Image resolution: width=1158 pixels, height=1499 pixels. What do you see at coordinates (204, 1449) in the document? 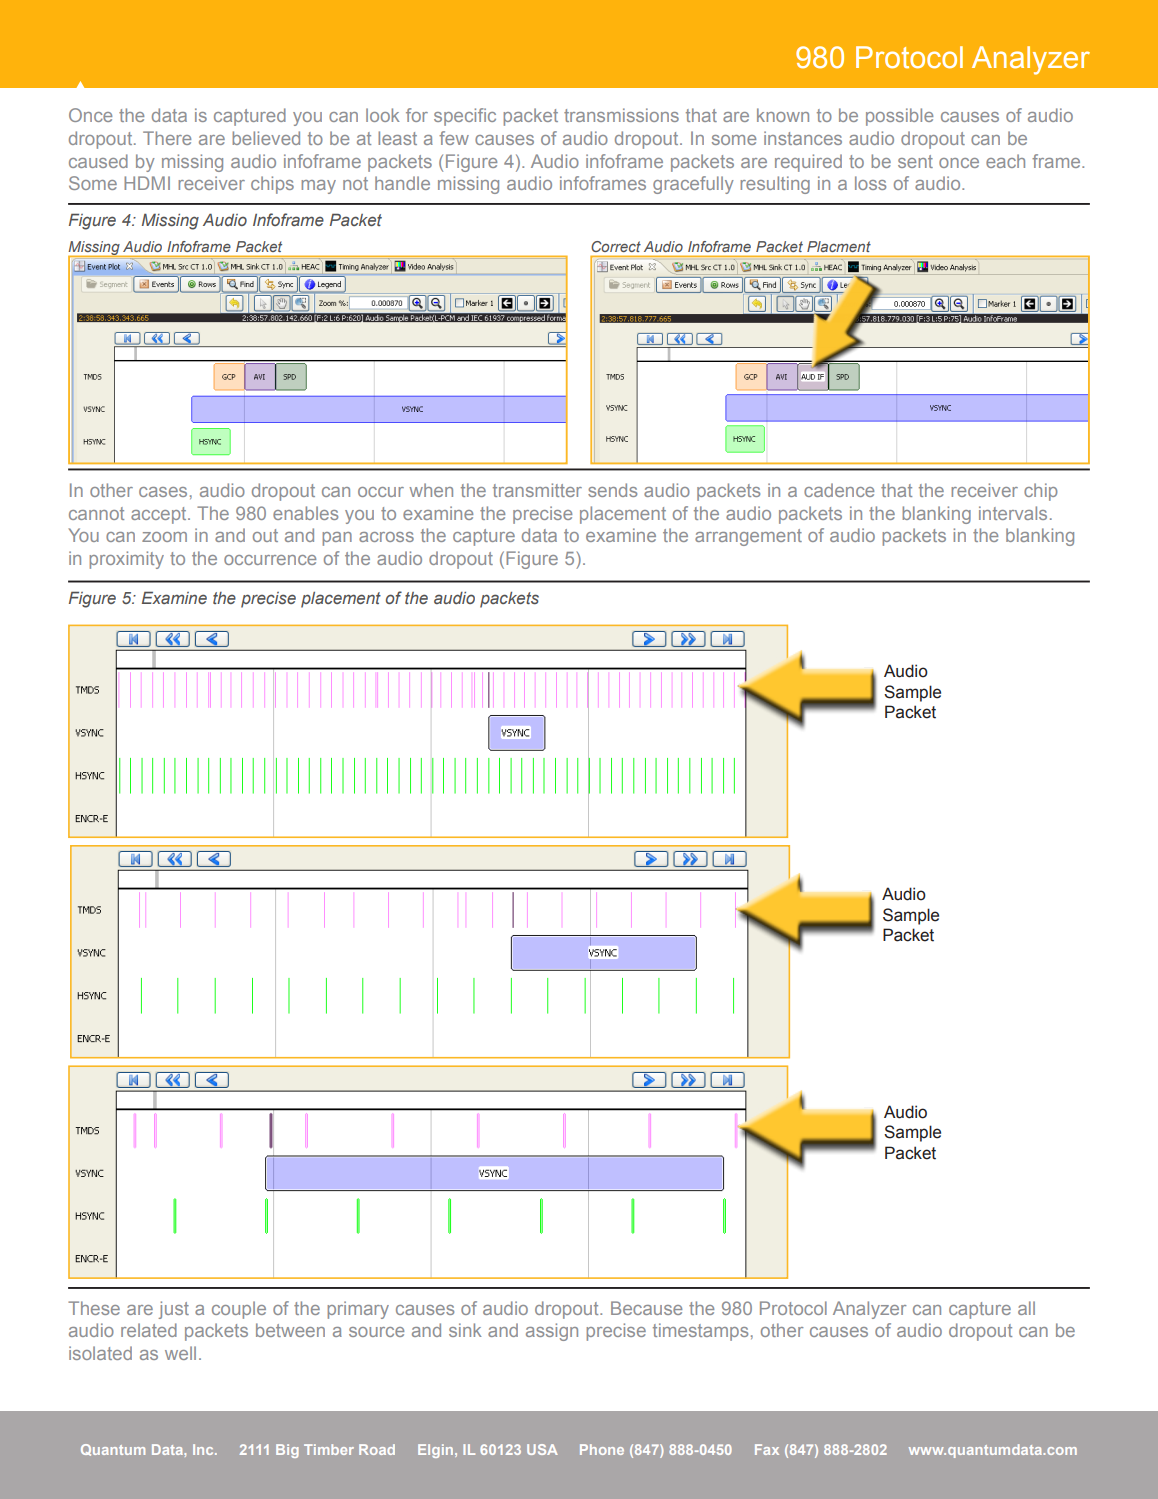
I see `Inc` at bounding box center [204, 1449].
